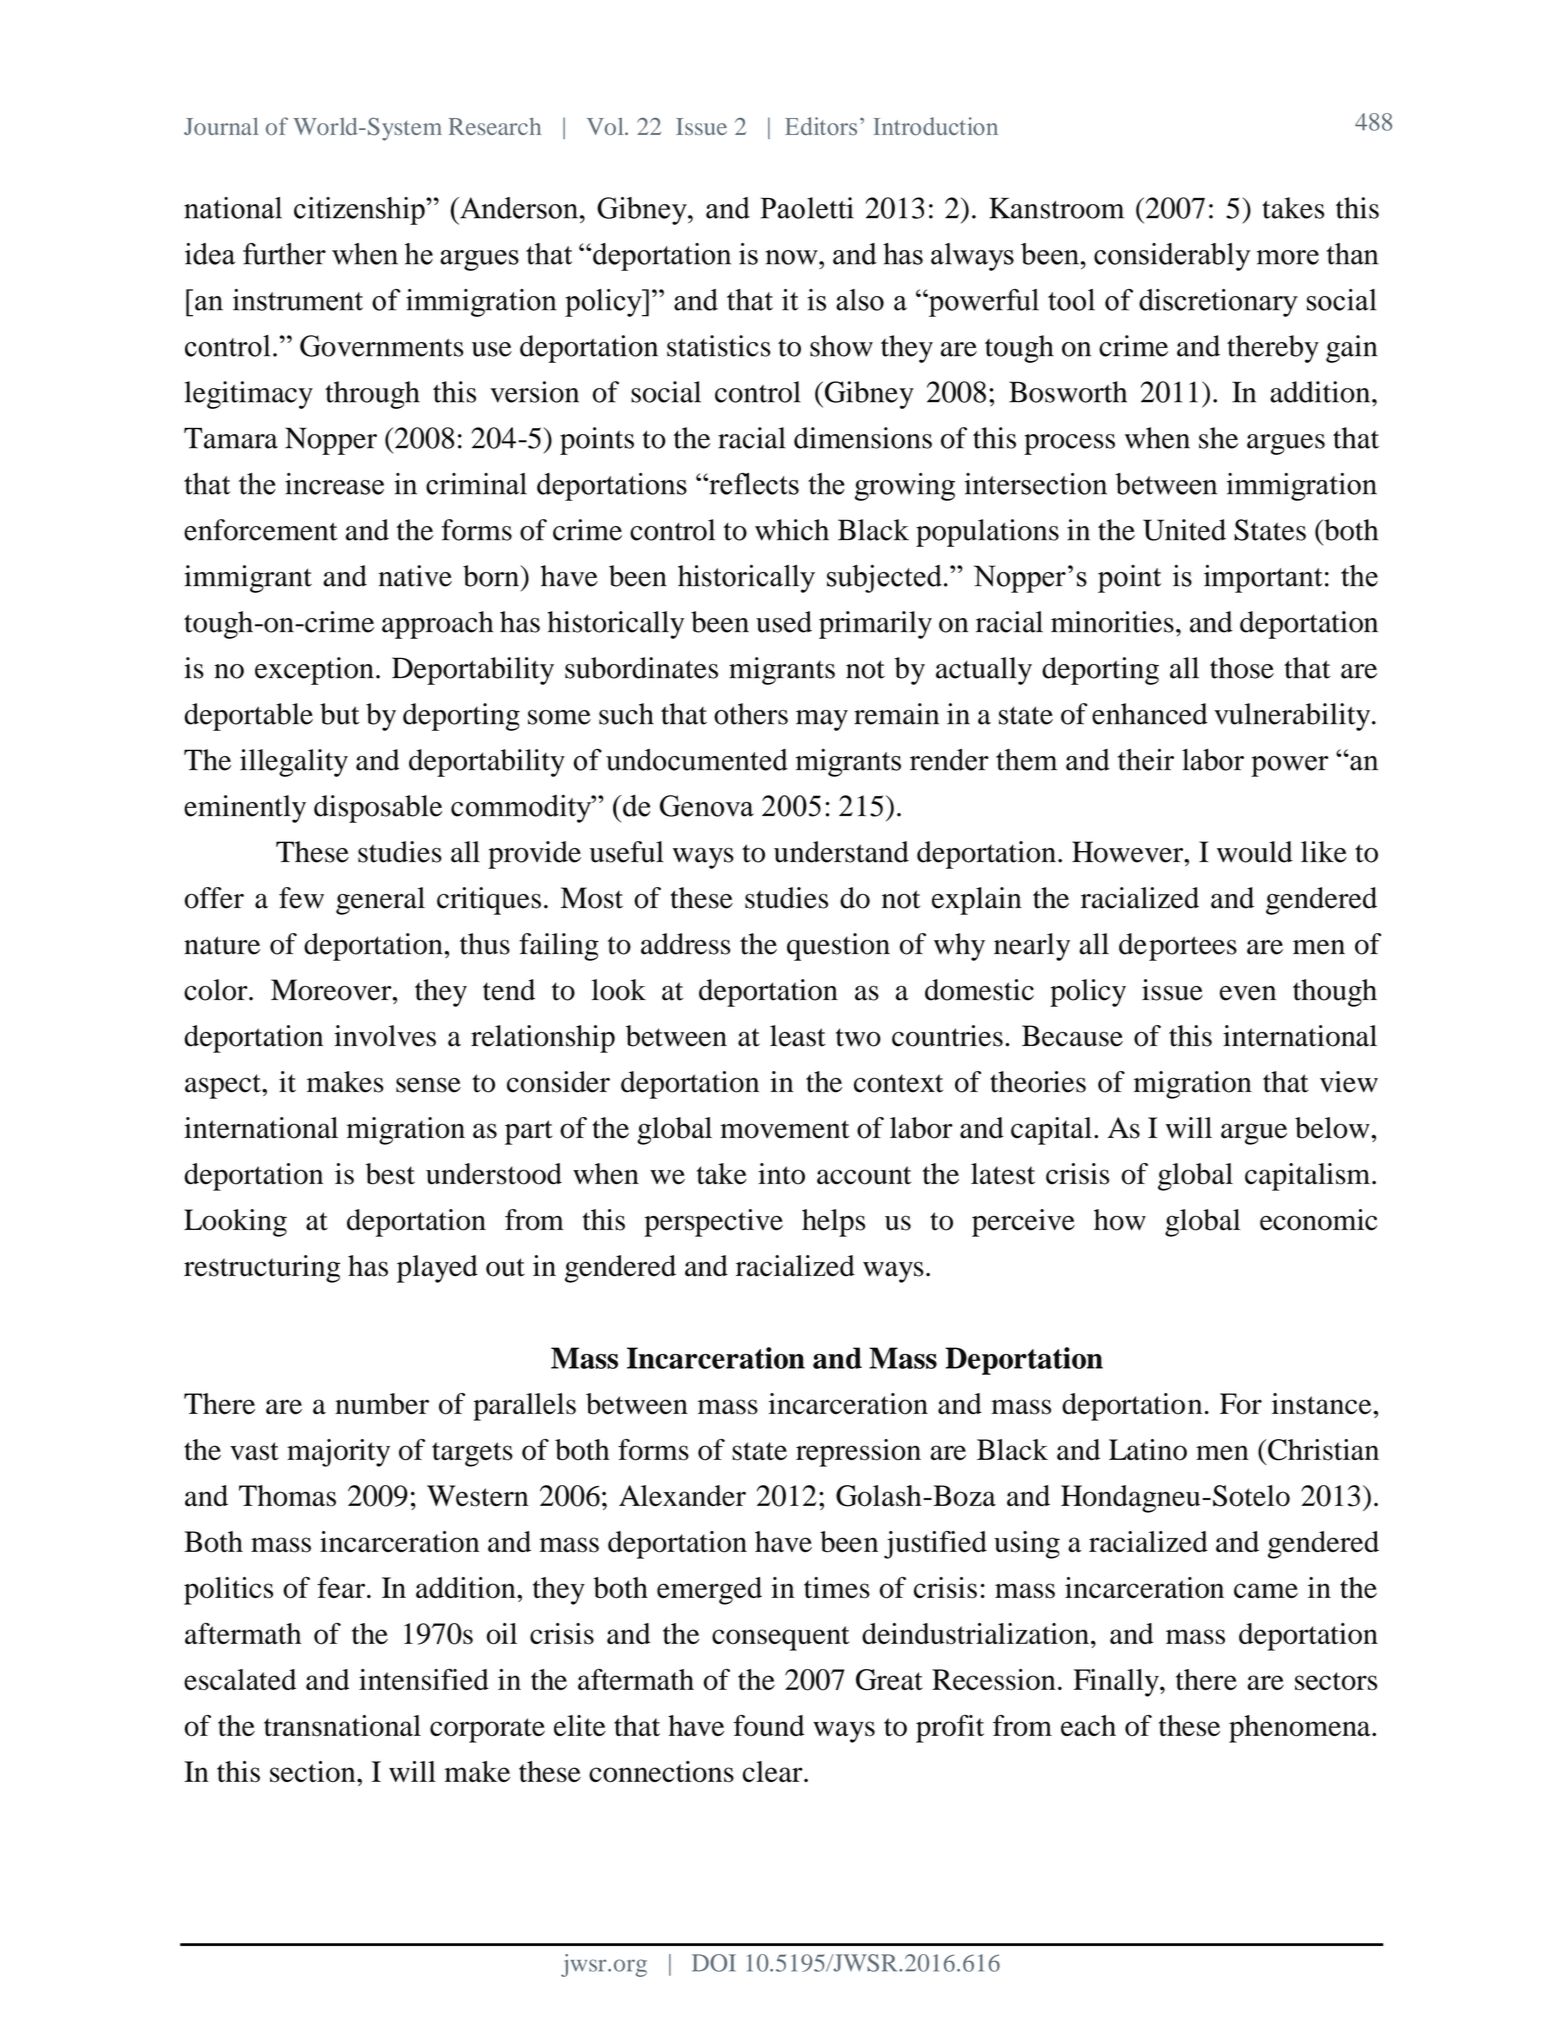 The image size is (1563, 2023). What do you see at coordinates (1323, 1404) in the image?
I see `instance` at bounding box center [1323, 1404].
